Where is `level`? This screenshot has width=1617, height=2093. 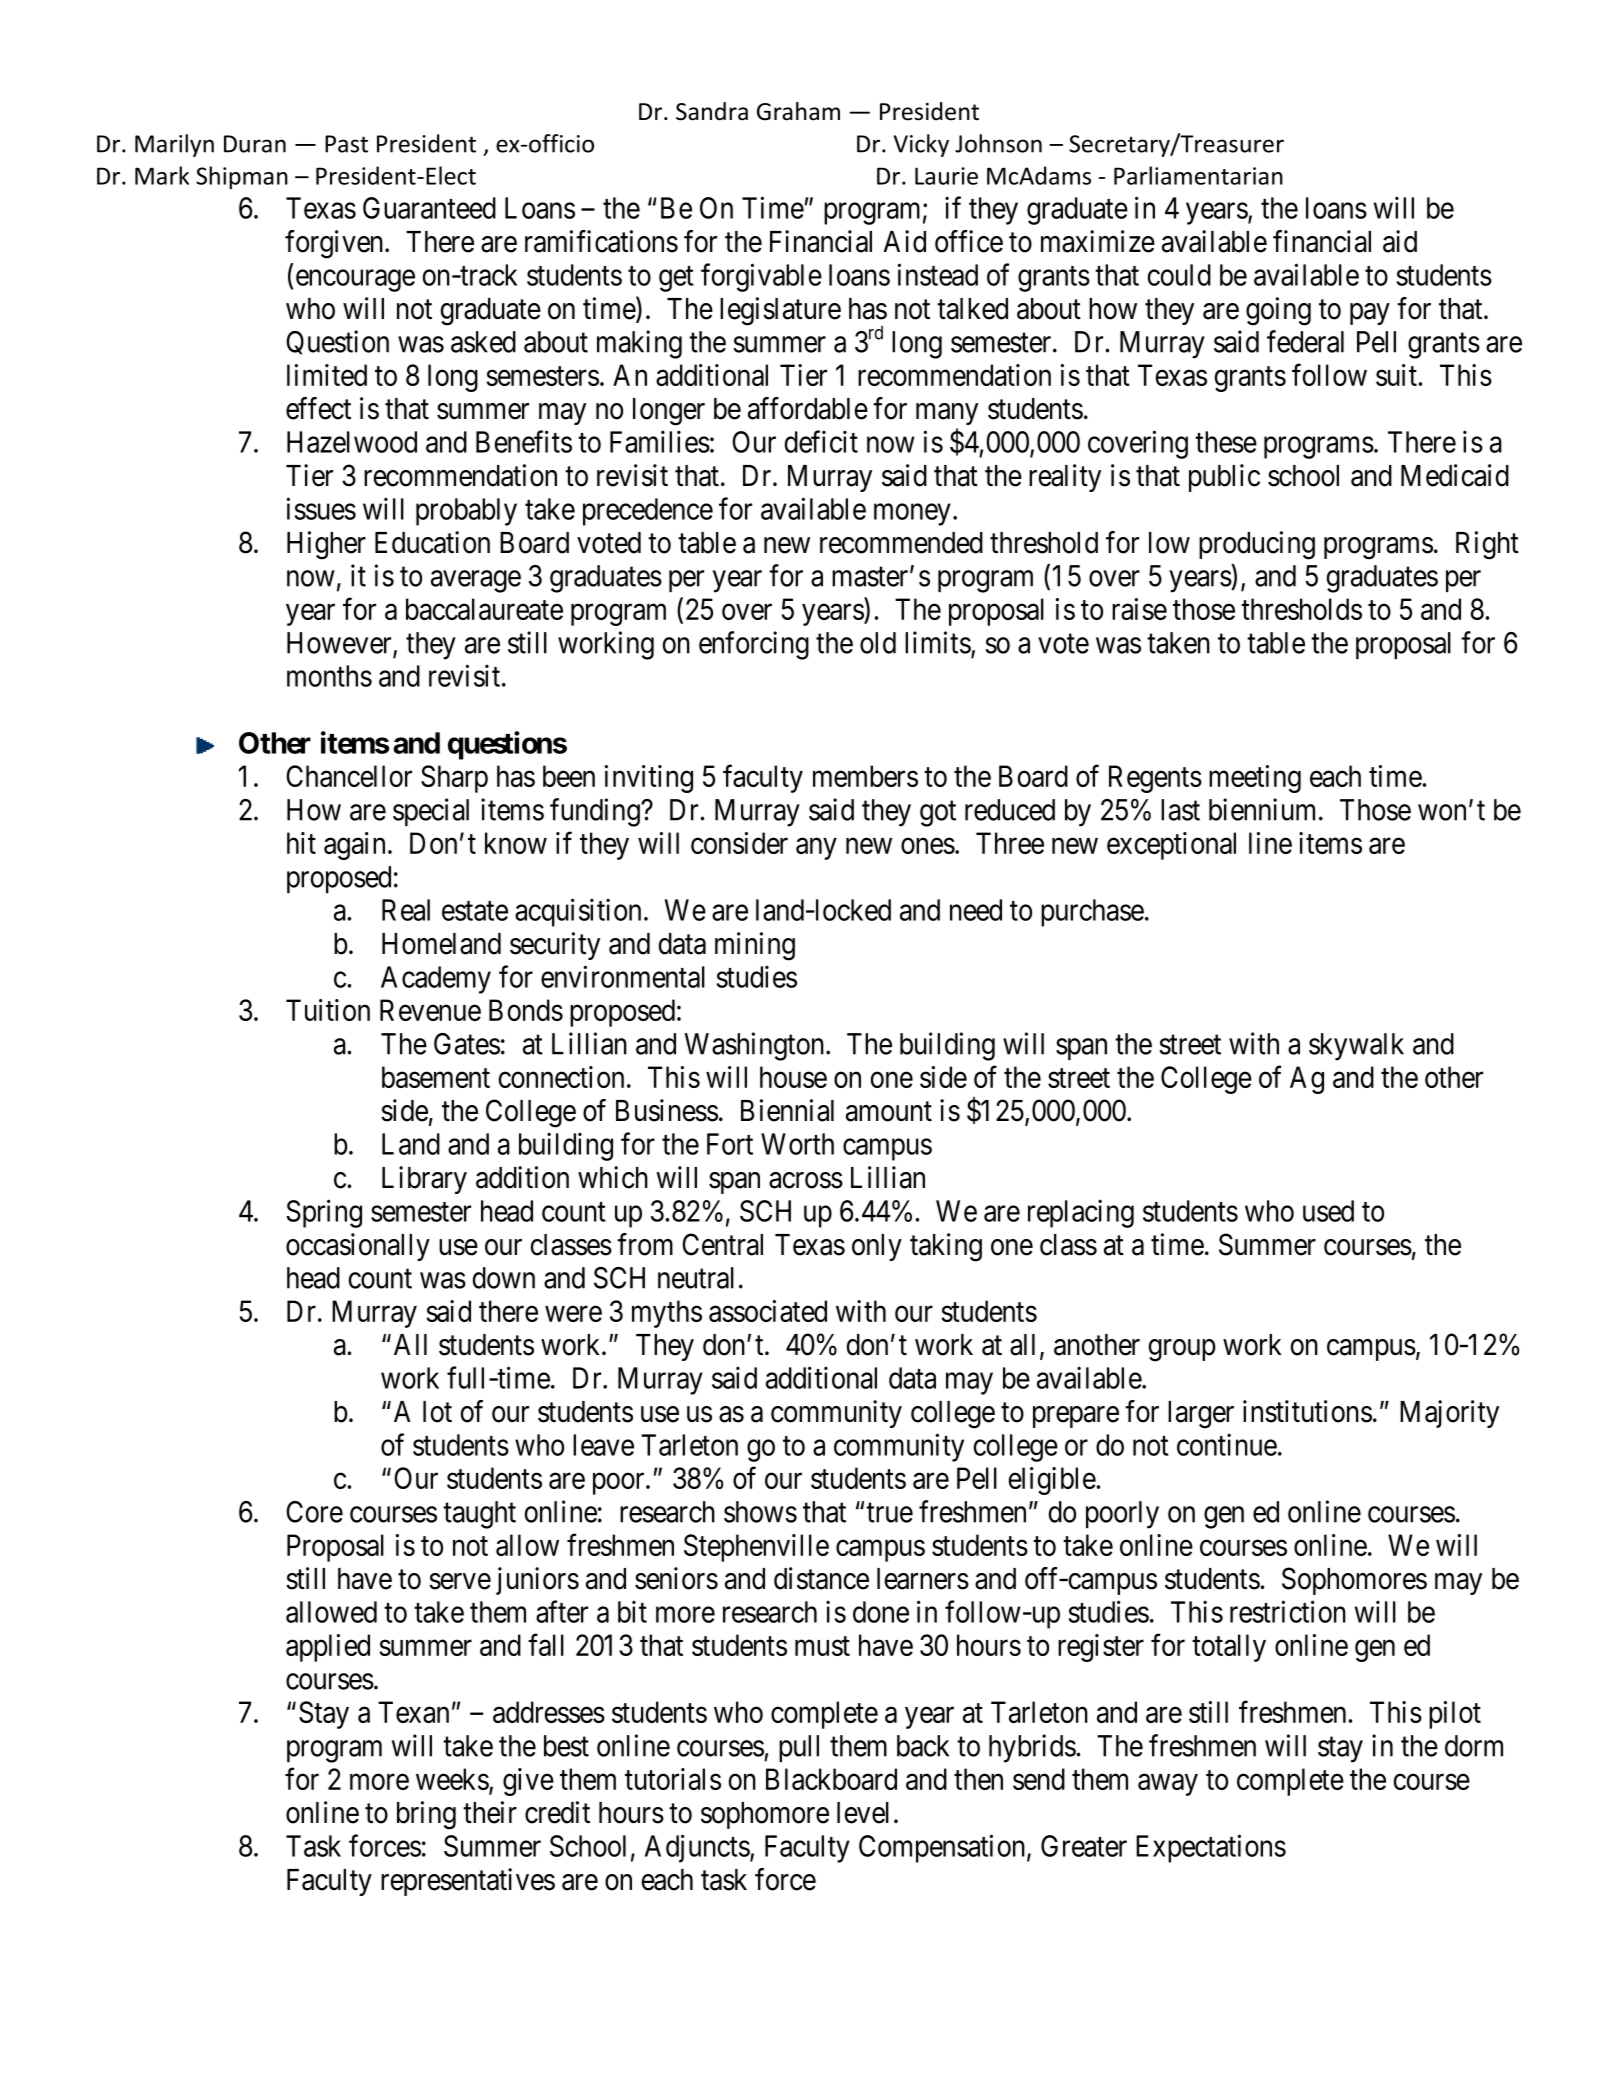 level is located at coordinates (863, 1813).
